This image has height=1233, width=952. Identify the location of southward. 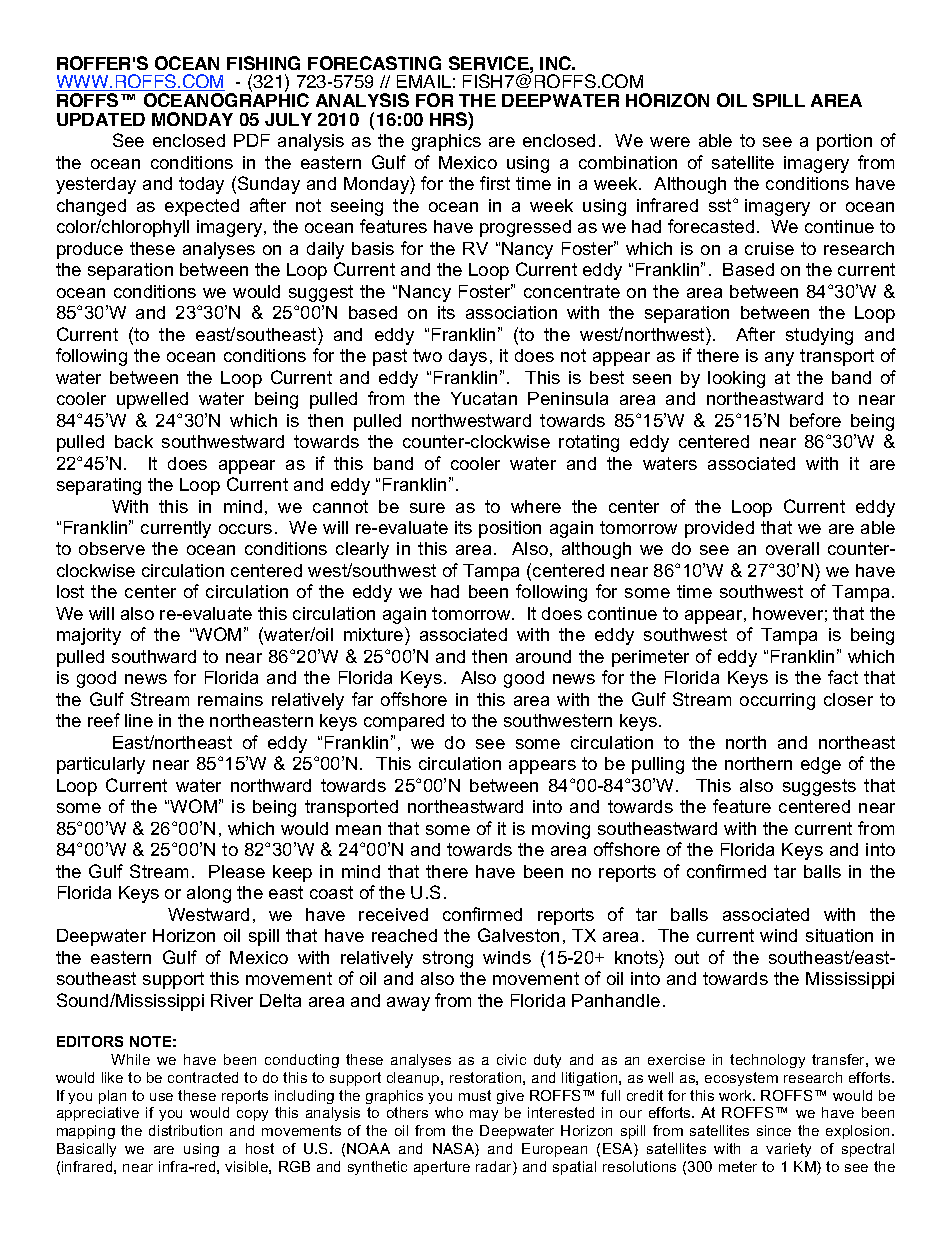
(154, 656).
